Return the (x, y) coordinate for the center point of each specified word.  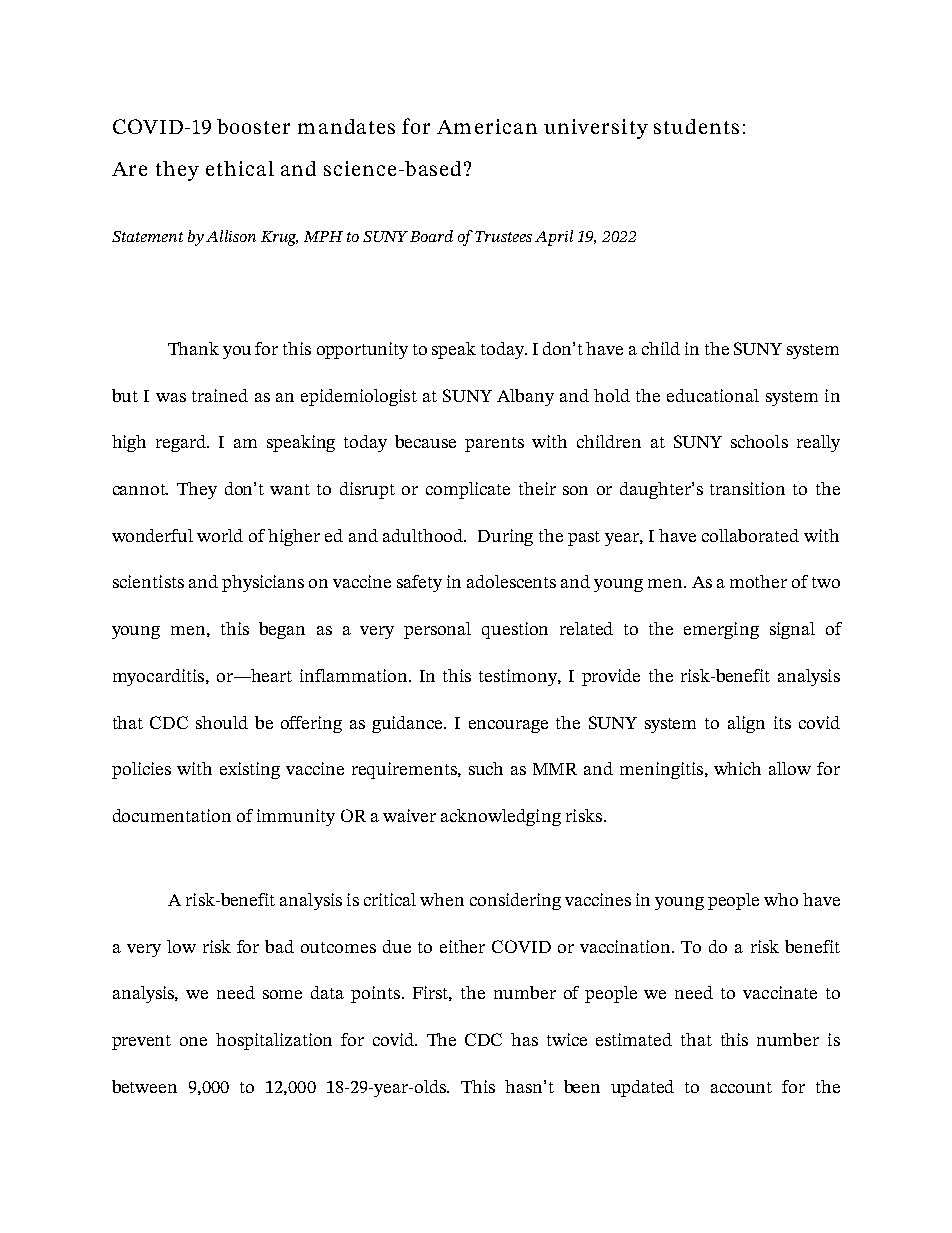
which (737, 768)
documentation (172, 815)
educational (713, 395)
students (696, 126)
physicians (263, 583)
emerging (721, 630)
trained (220, 395)
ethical (240, 168)
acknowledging (501, 817)
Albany (525, 397)
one (193, 1041)
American (487, 126)
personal (437, 630)
